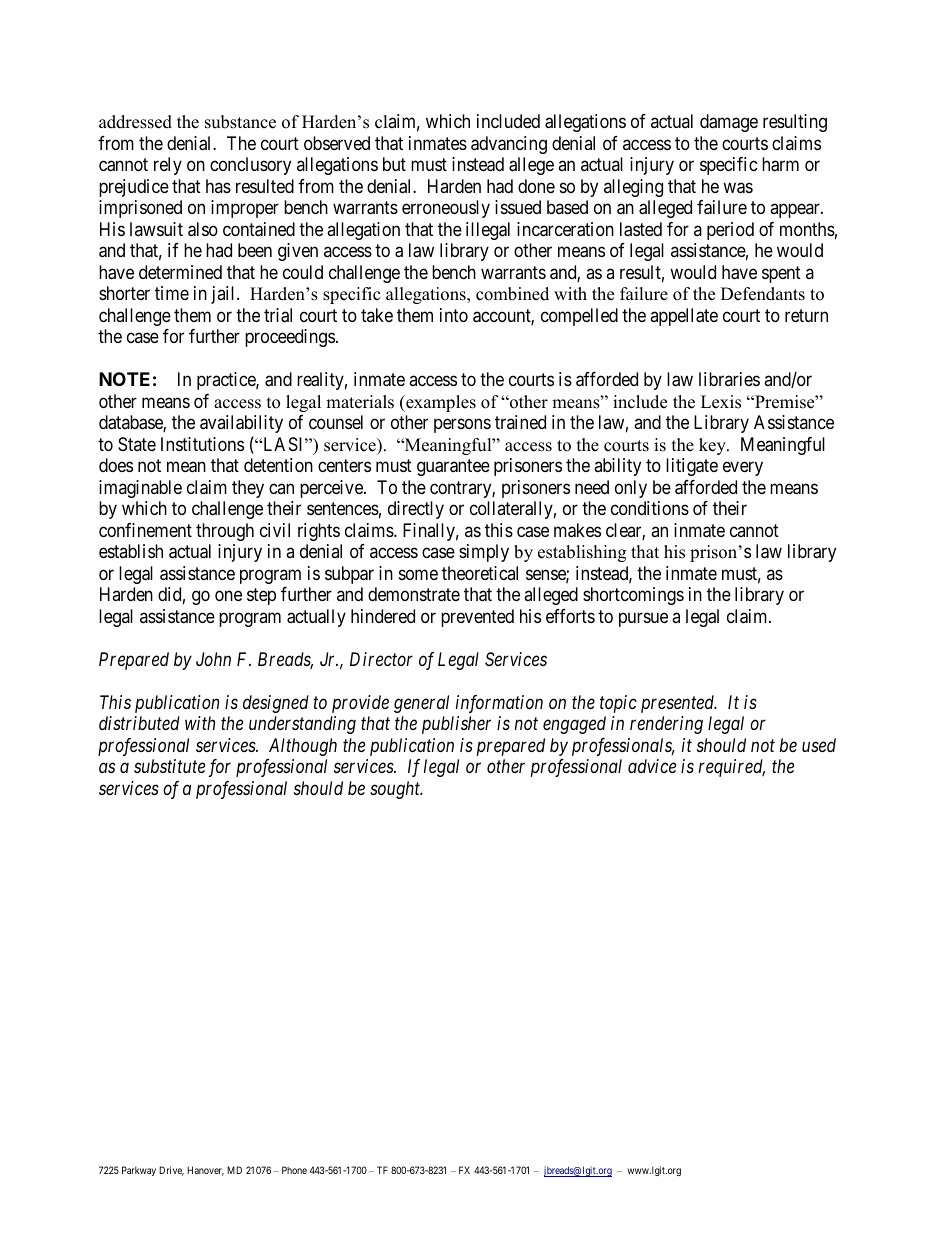  Describe the element at coordinates (729, 123) in the document. I see `damage` at that location.
